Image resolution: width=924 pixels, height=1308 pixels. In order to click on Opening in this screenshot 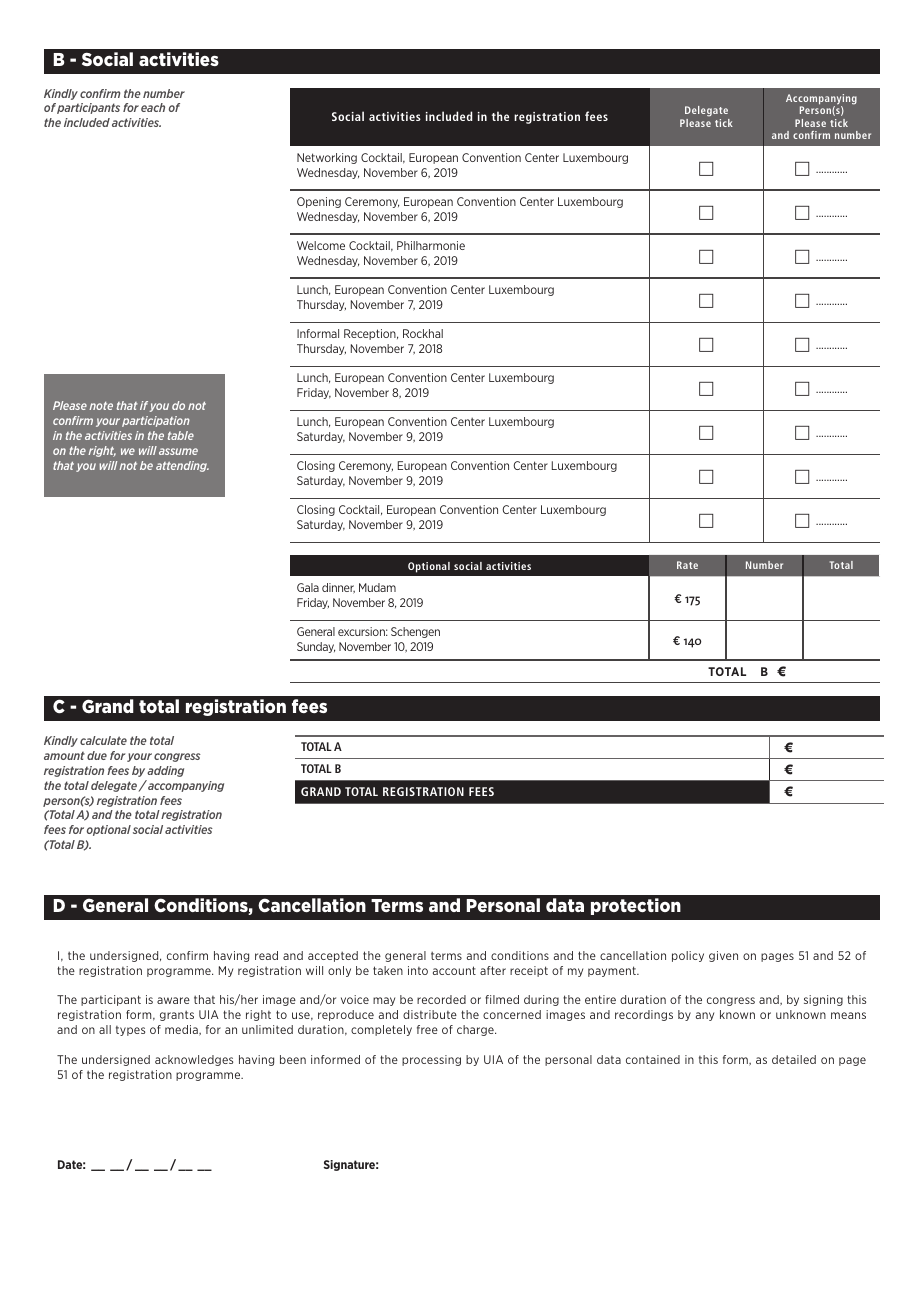, I will do `click(319, 202)`.
